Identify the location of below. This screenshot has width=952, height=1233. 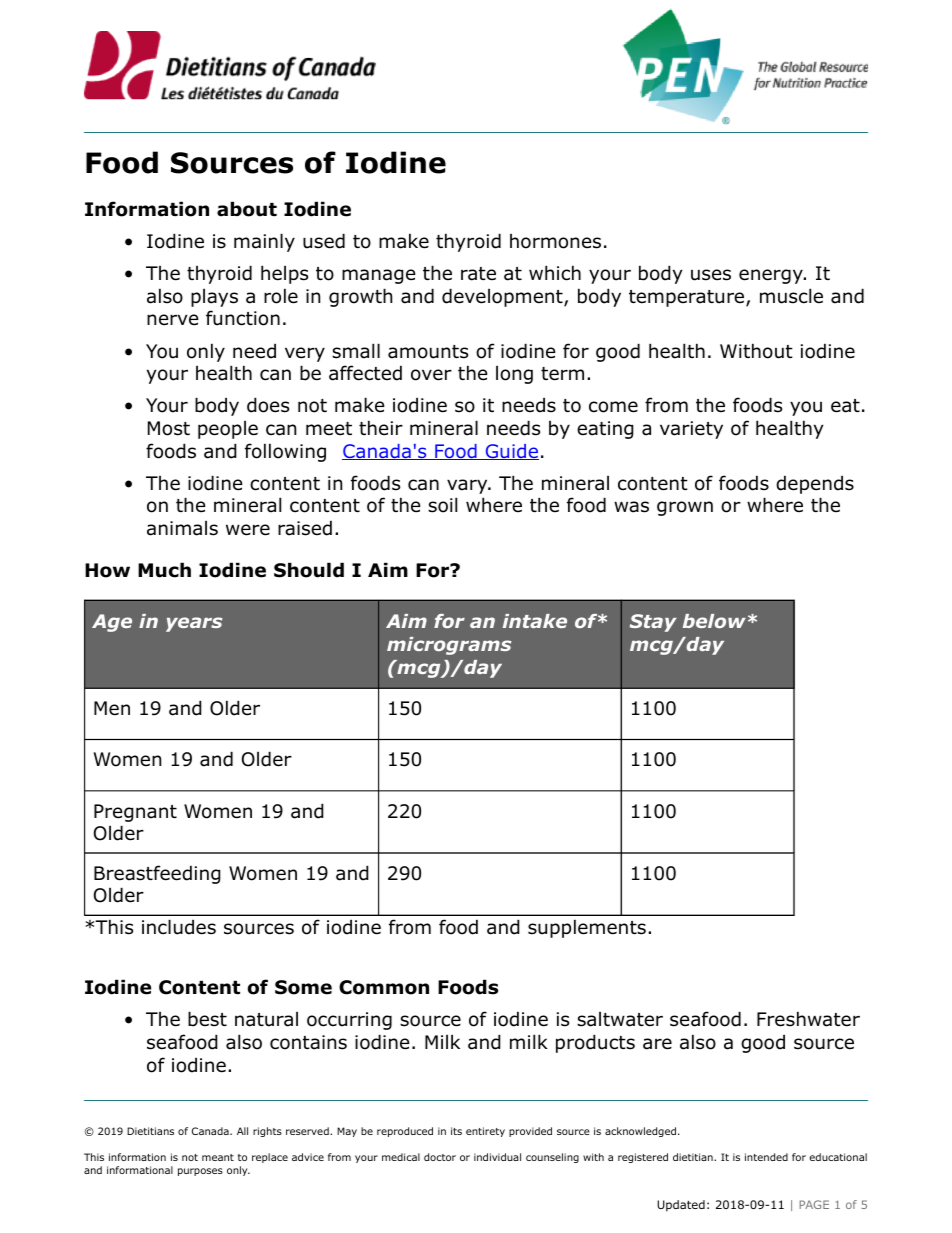
(714, 621).
